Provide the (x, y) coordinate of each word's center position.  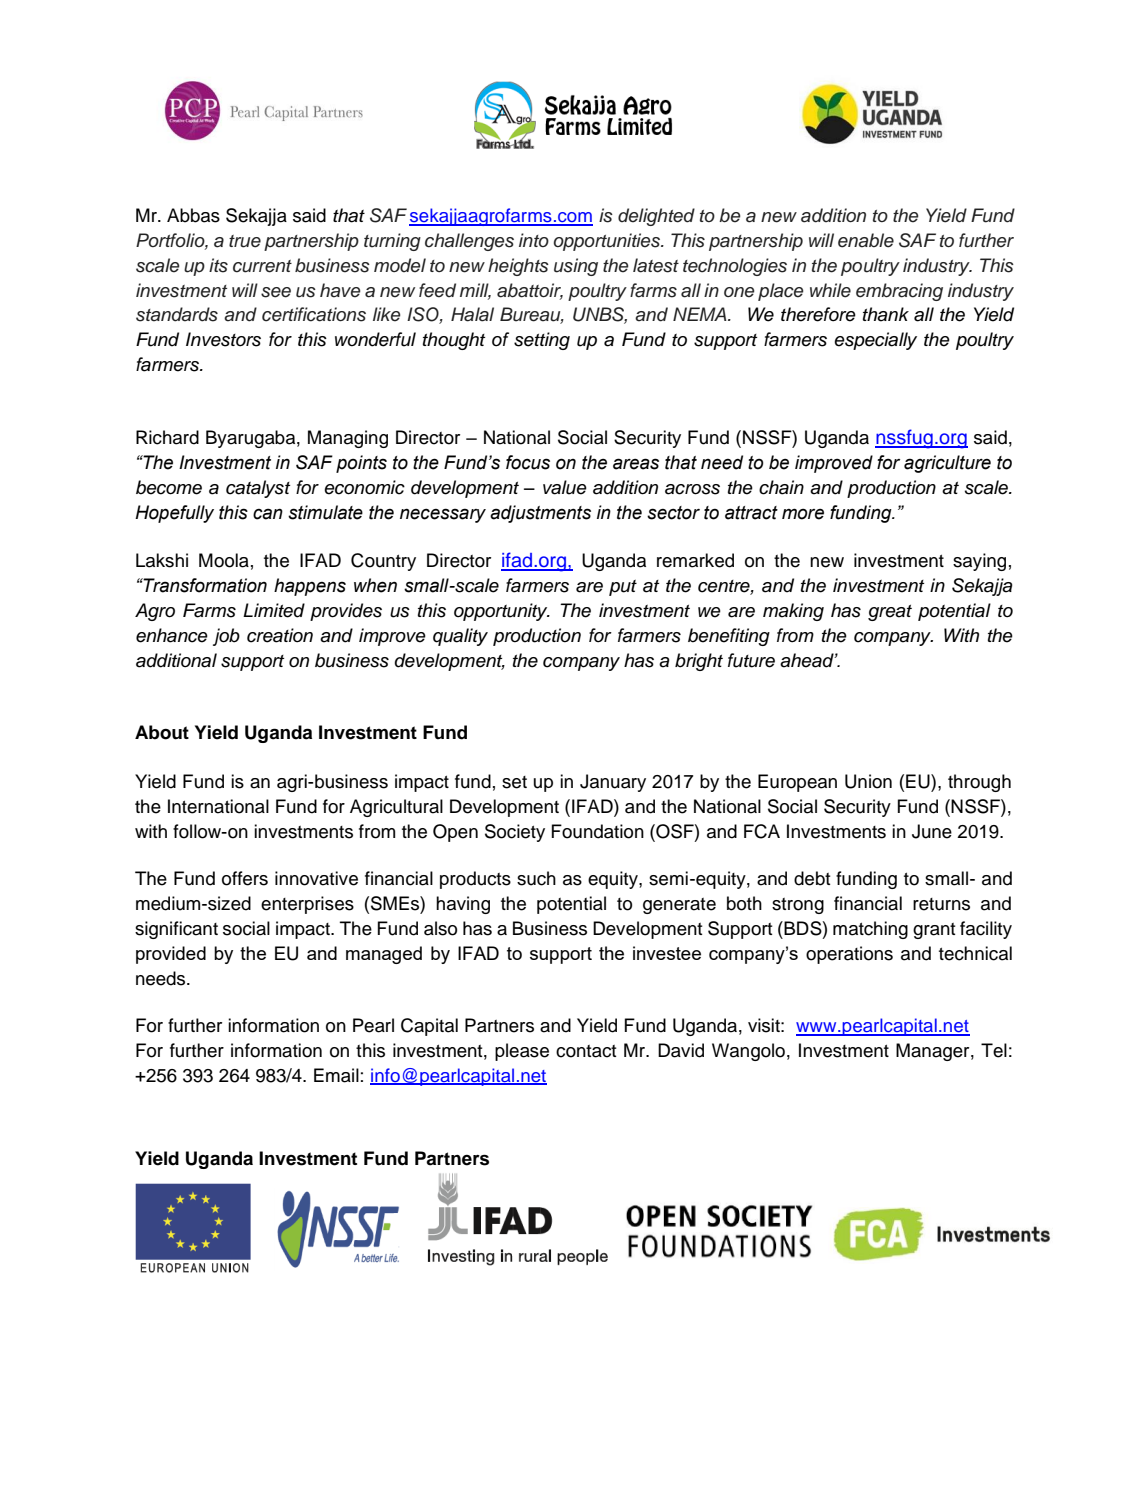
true (245, 241)
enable (866, 240)
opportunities (608, 242)
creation (280, 635)
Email (336, 1075)
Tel (994, 1050)
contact (586, 1051)
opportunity (502, 612)
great (890, 613)
